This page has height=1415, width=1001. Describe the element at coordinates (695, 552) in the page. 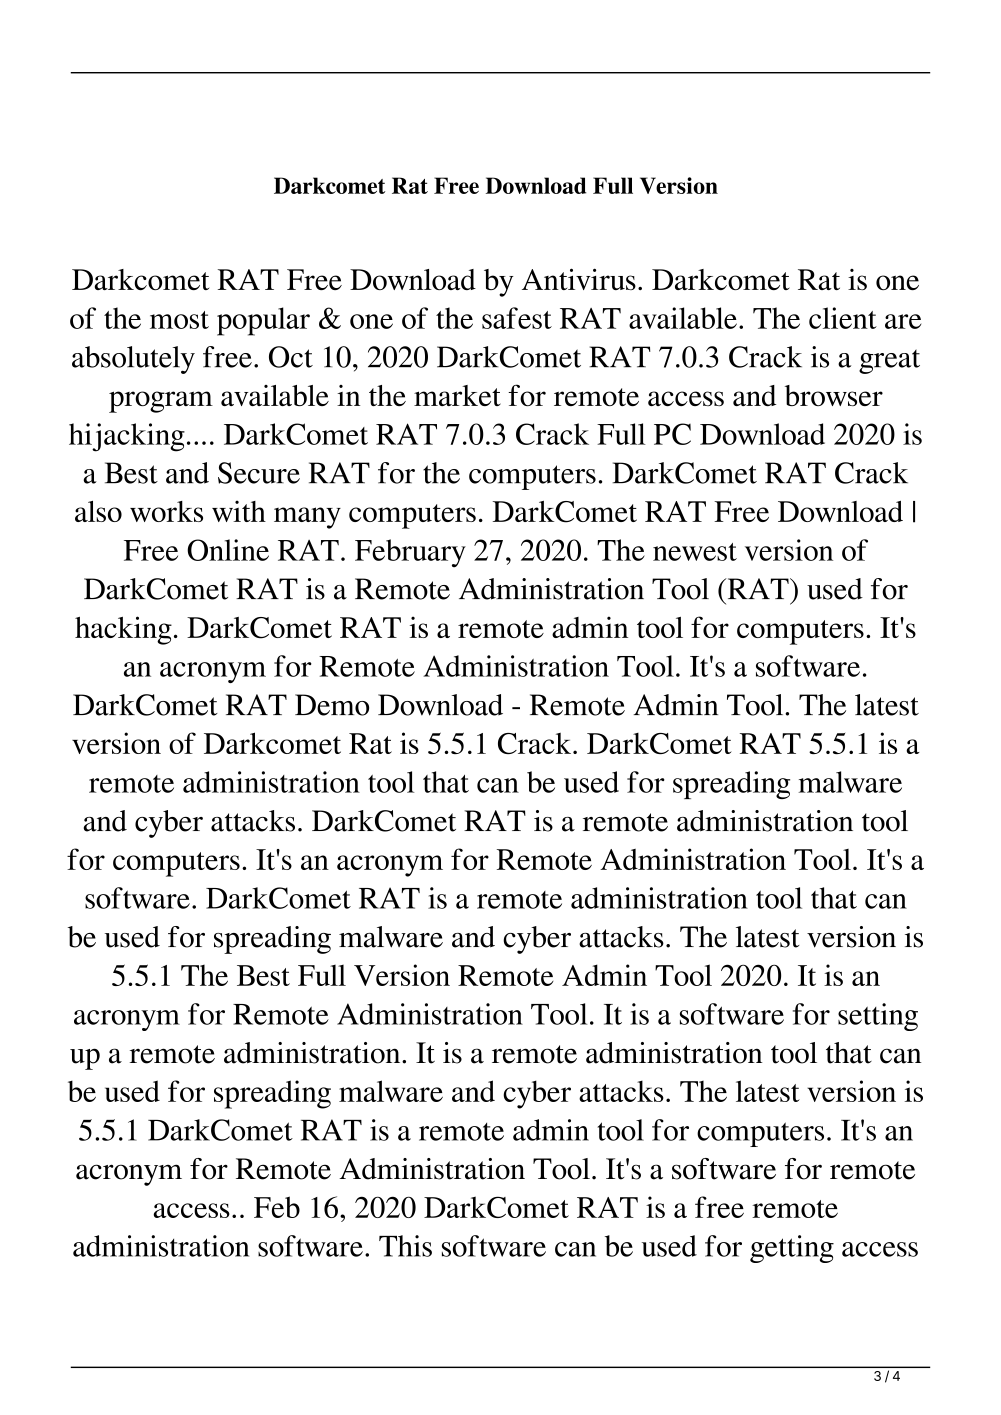

I see `newest` at that location.
